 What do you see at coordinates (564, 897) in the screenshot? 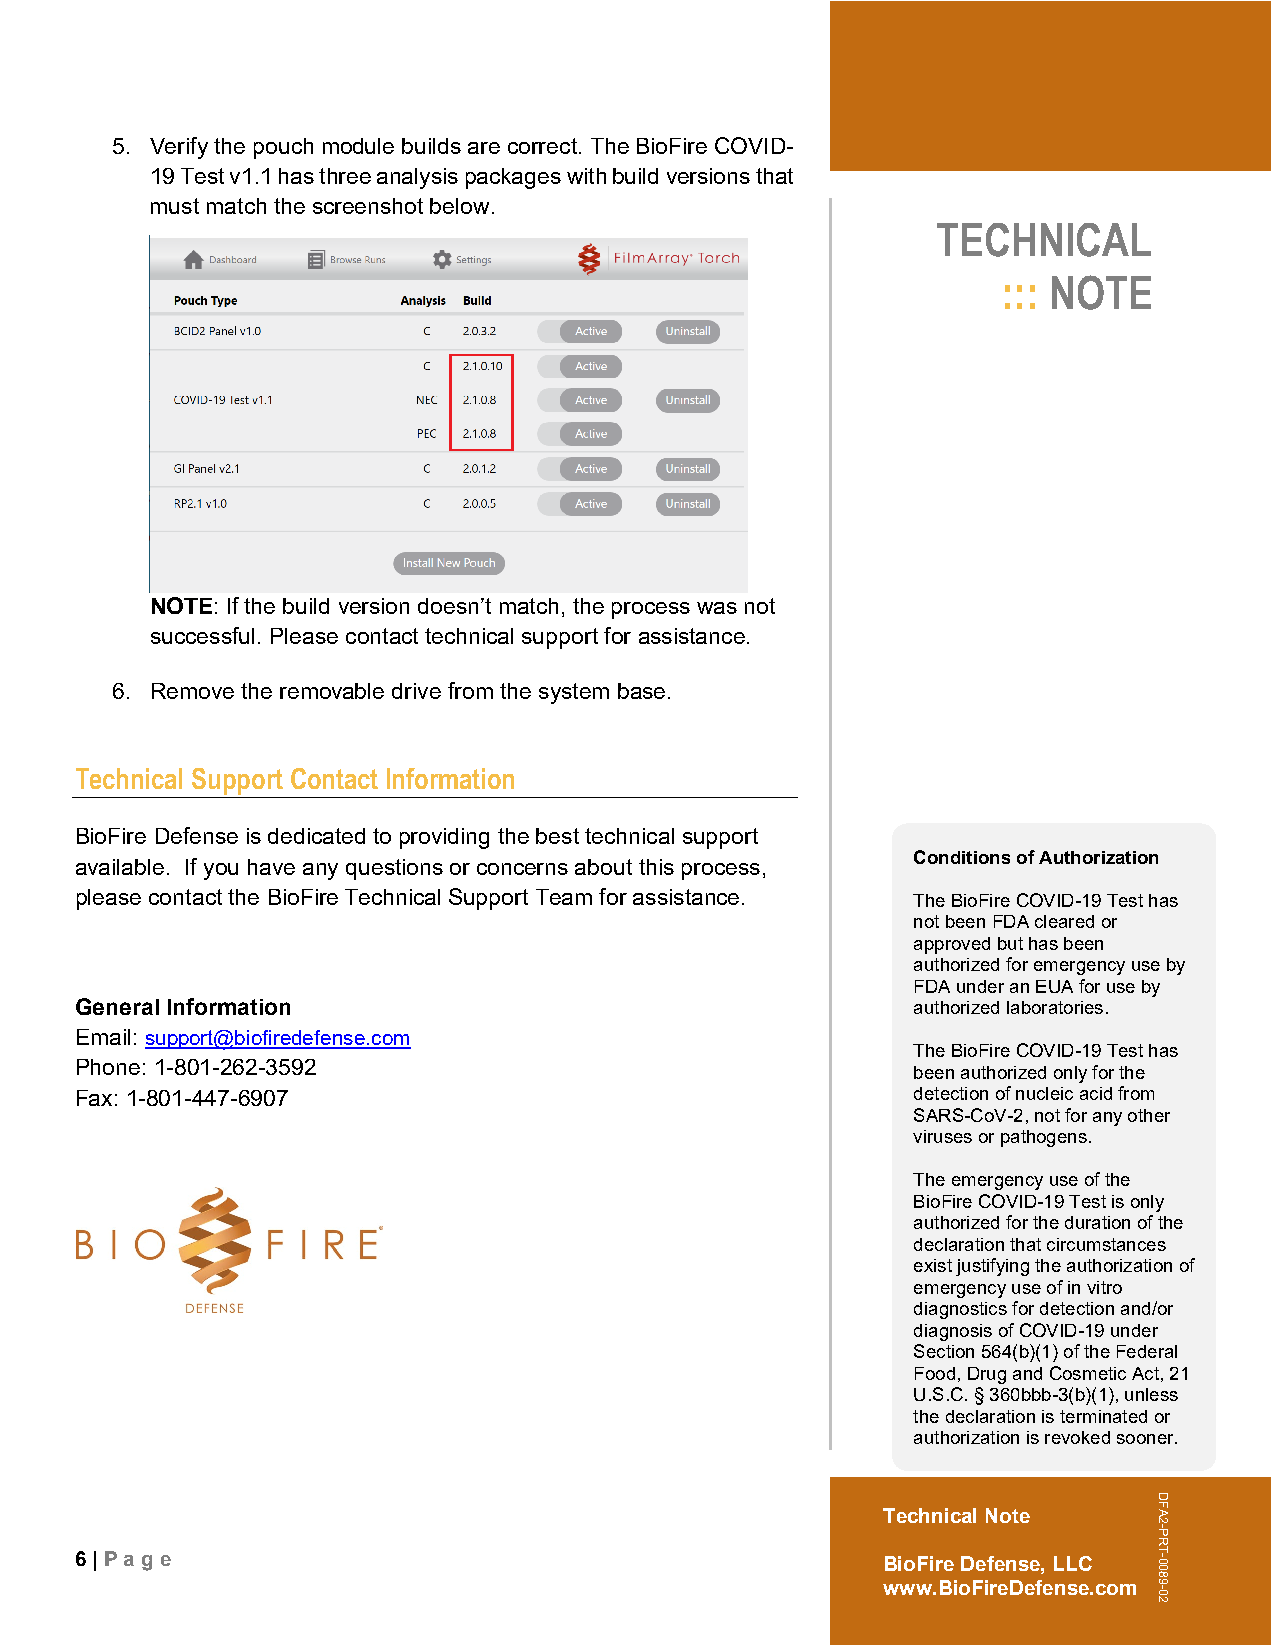
I see `Team` at bounding box center [564, 897].
